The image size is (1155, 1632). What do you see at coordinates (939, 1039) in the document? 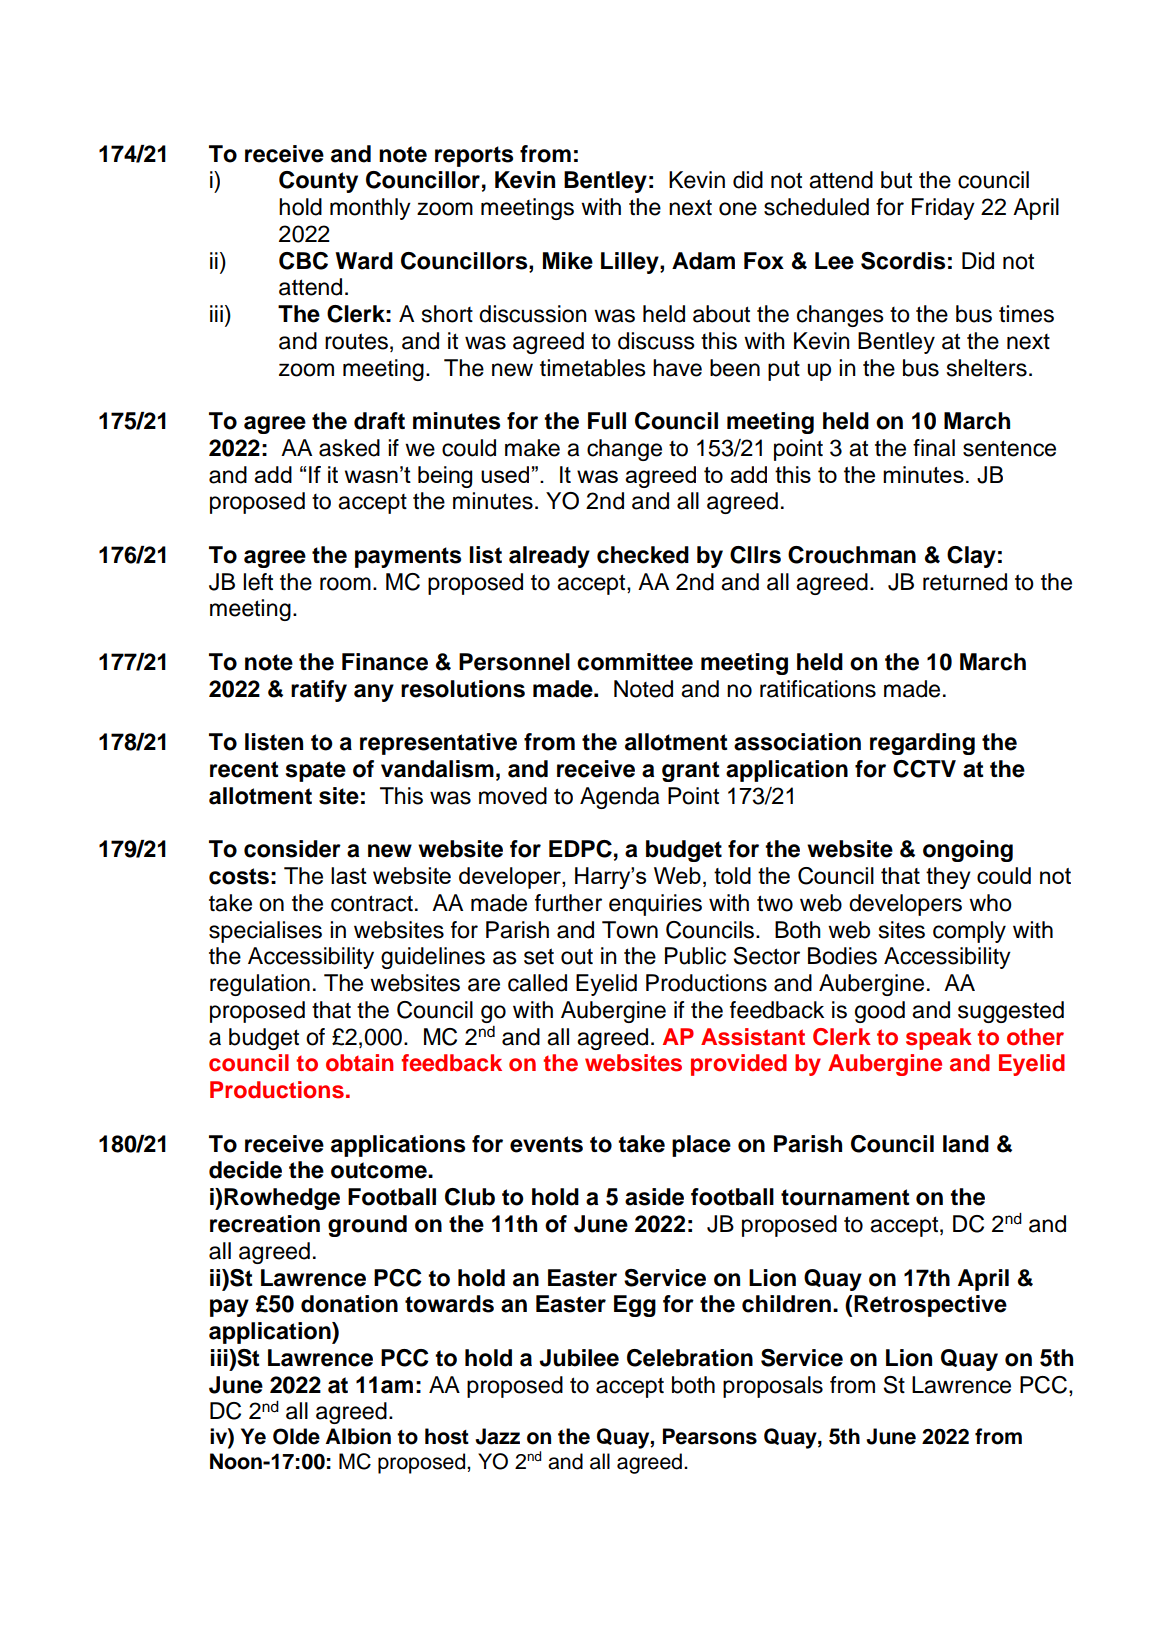
I see `speak` at bounding box center [939, 1039].
